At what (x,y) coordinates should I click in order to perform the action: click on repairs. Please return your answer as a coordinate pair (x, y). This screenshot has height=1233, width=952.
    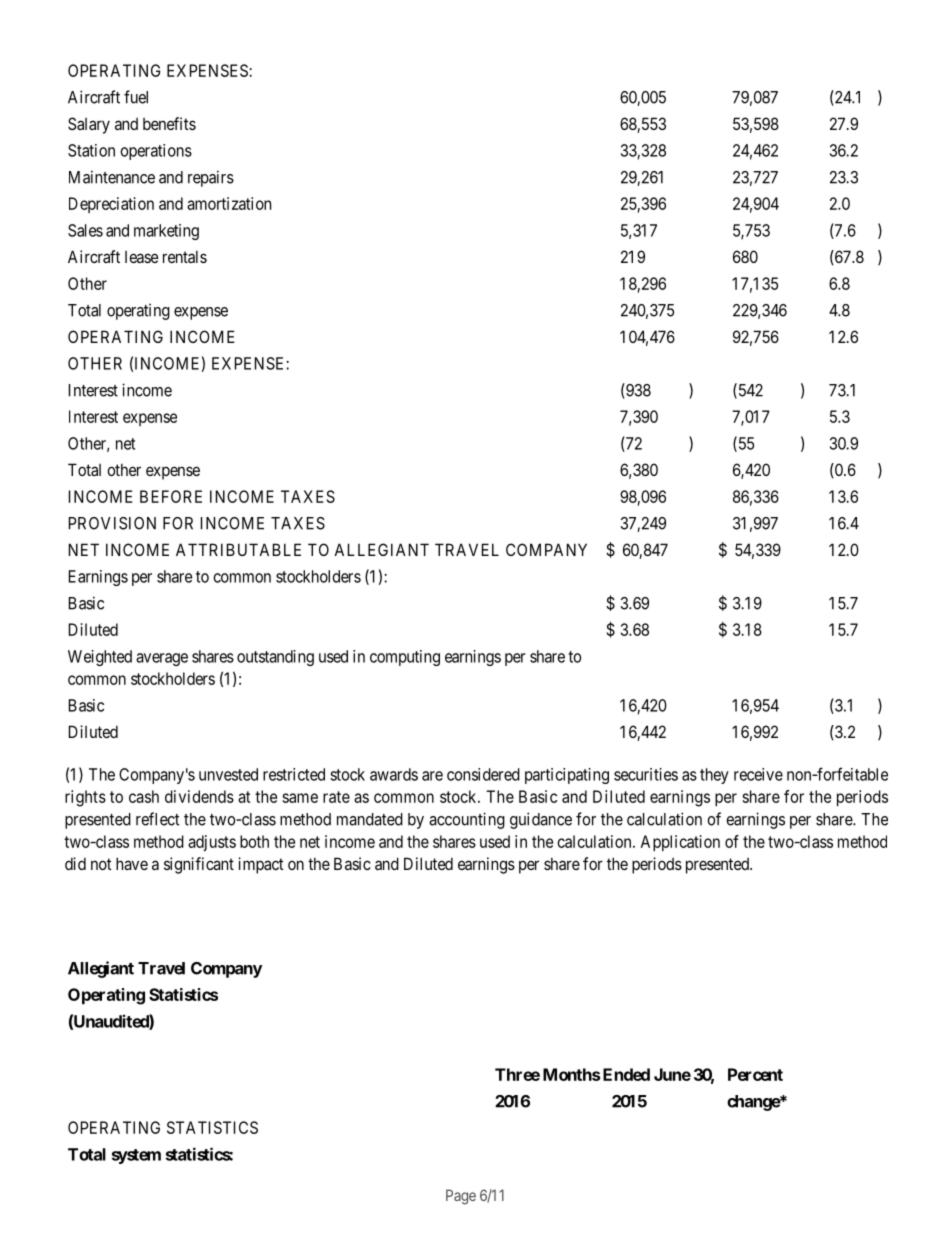
    Looking at the image, I should click on (211, 178).
